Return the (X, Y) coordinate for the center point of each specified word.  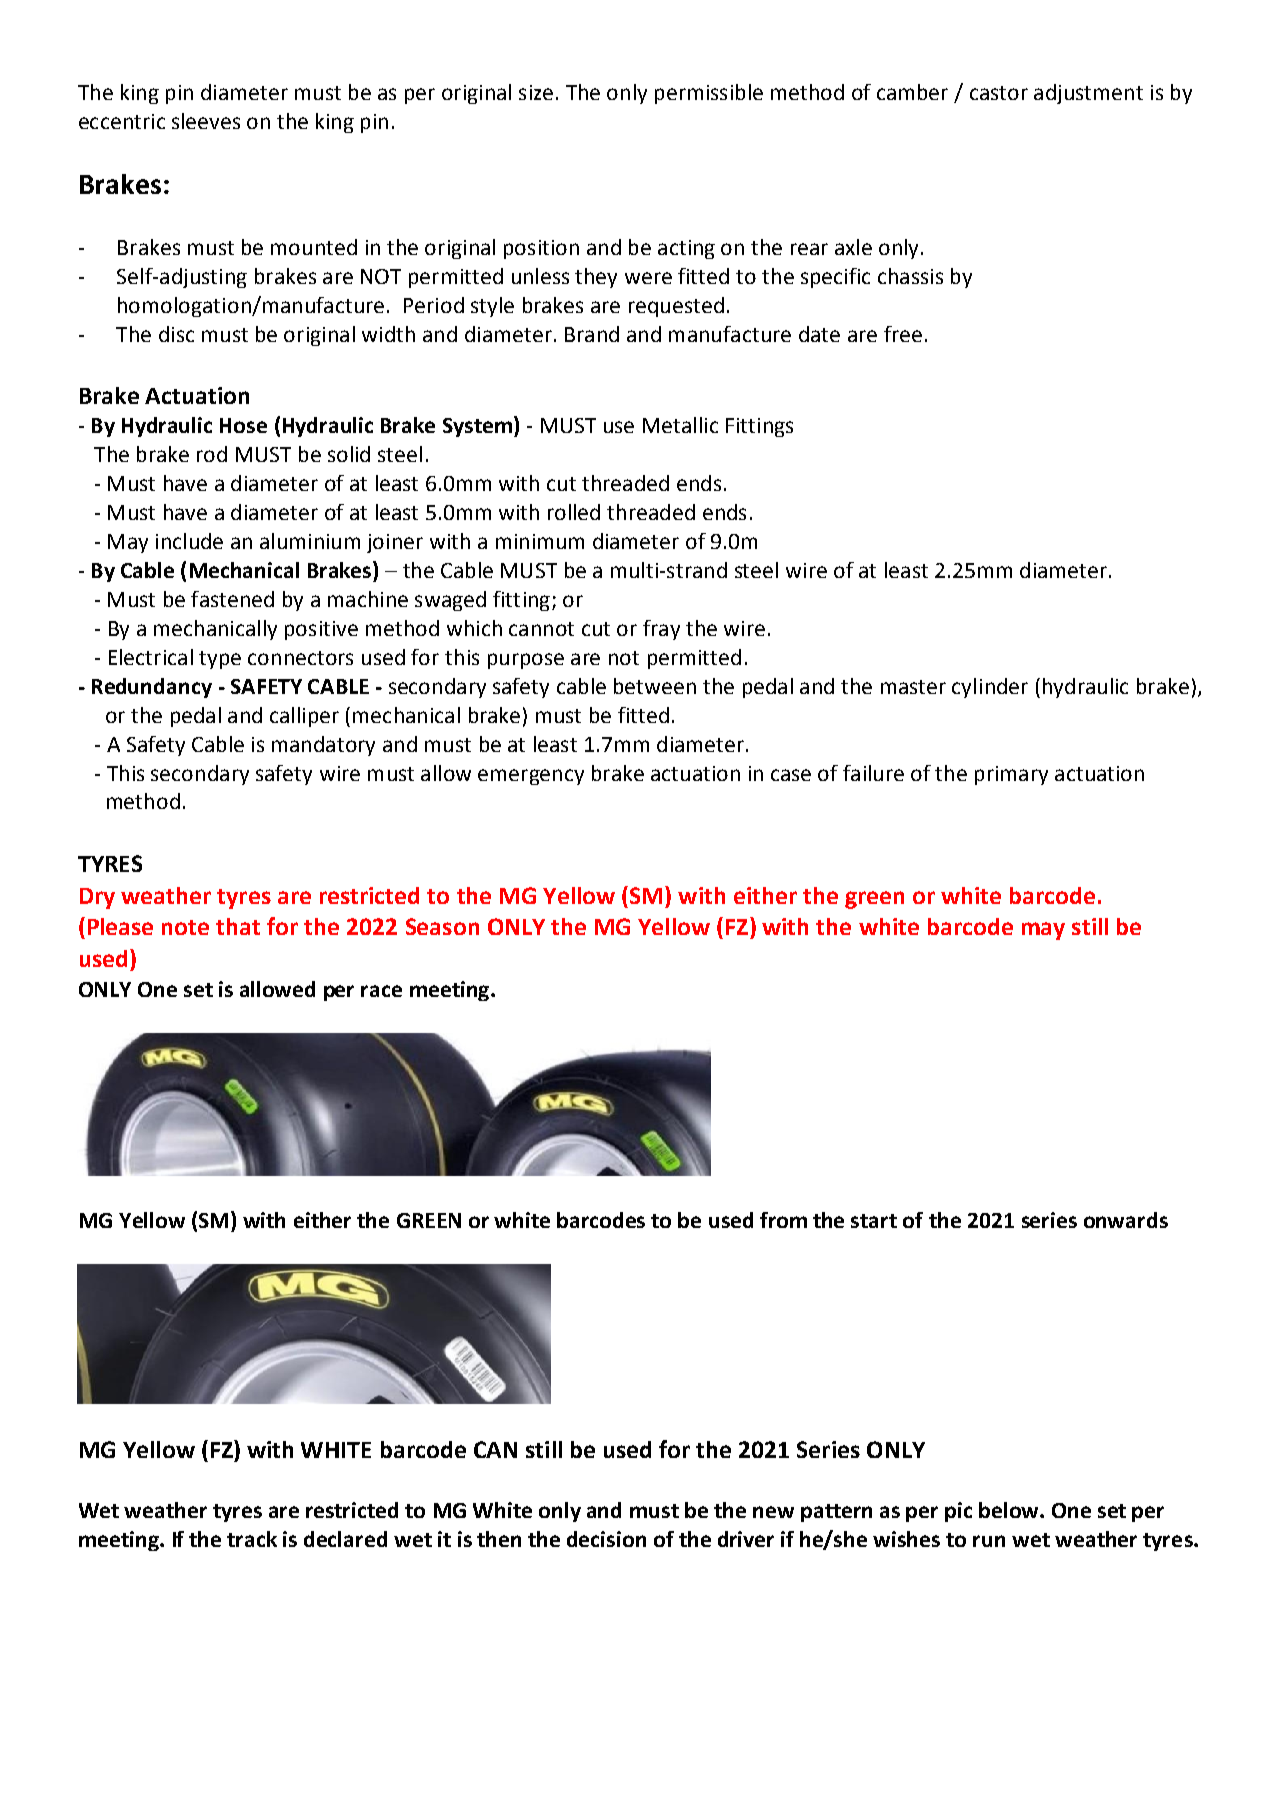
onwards (1126, 1220)
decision (606, 1539)
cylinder (990, 688)
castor (999, 93)
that (238, 926)
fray (661, 630)
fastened (232, 599)
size (536, 92)
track (252, 1539)
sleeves (206, 121)
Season (442, 926)
